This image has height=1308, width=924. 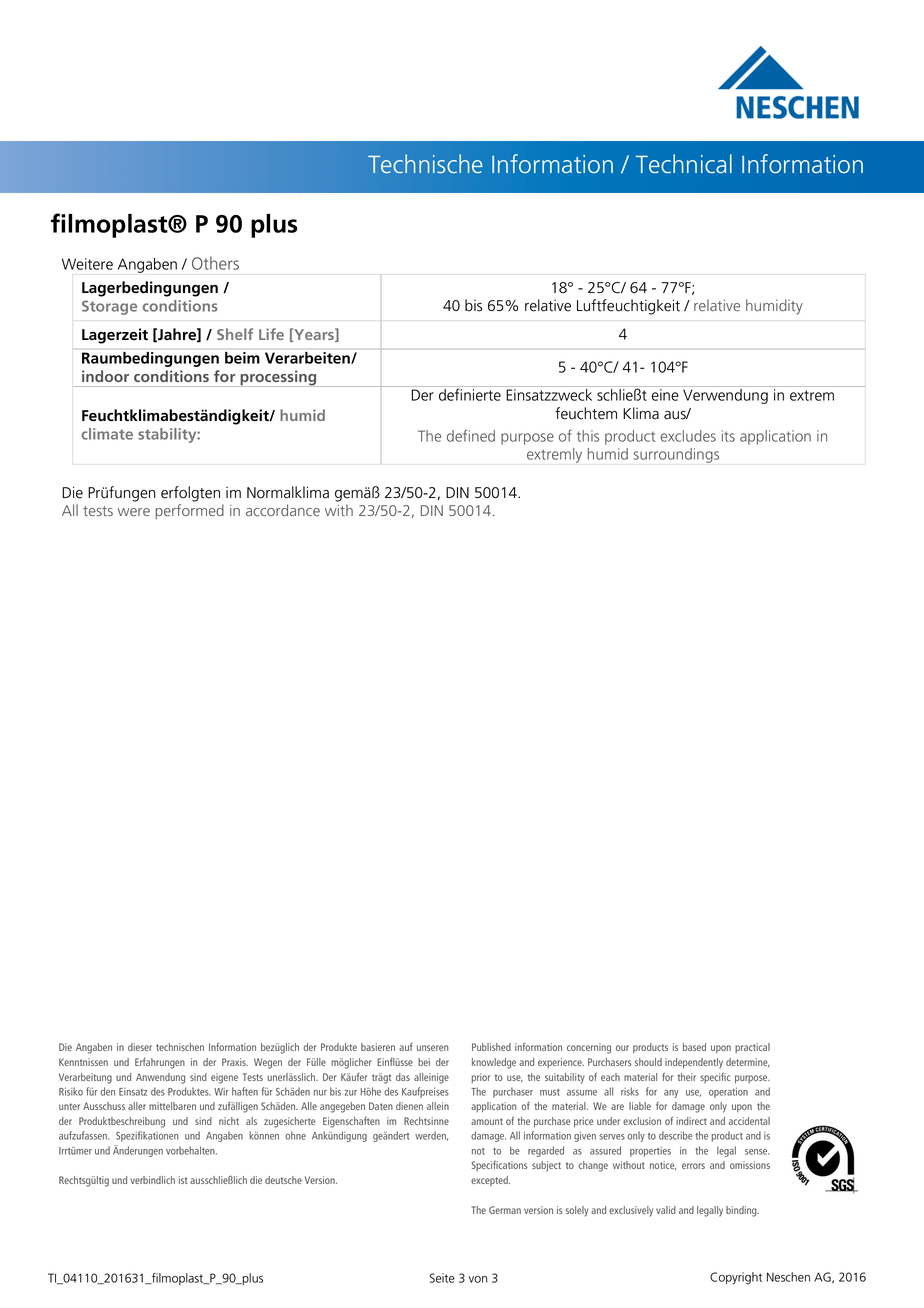 What do you see at coordinates (666, 1210) in the image?
I see `valid` at bounding box center [666, 1210].
